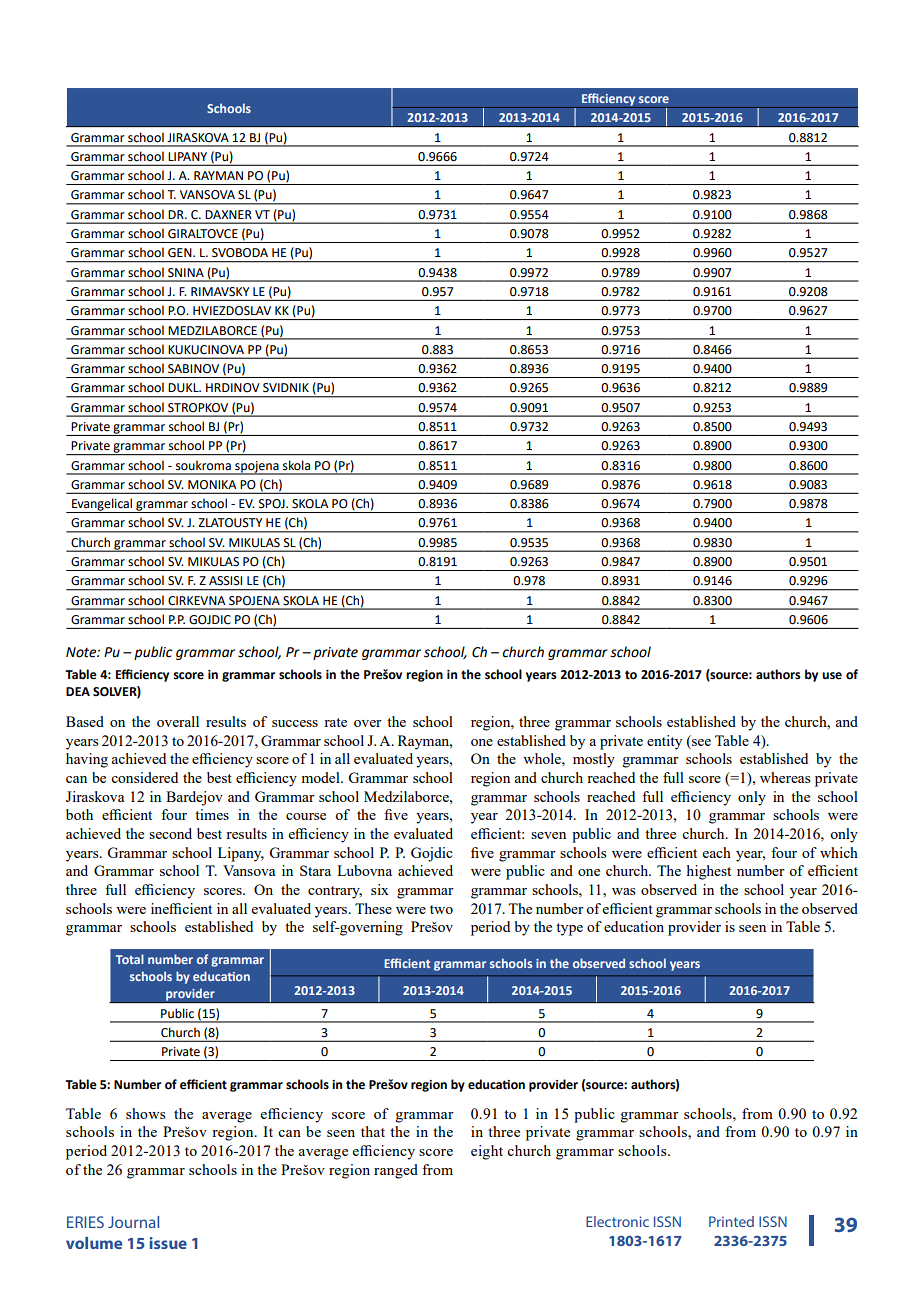 The width and height of the screenshot is (924, 1308). Describe the element at coordinates (133, 1222) in the screenshot. I see `Journal` at that location.
